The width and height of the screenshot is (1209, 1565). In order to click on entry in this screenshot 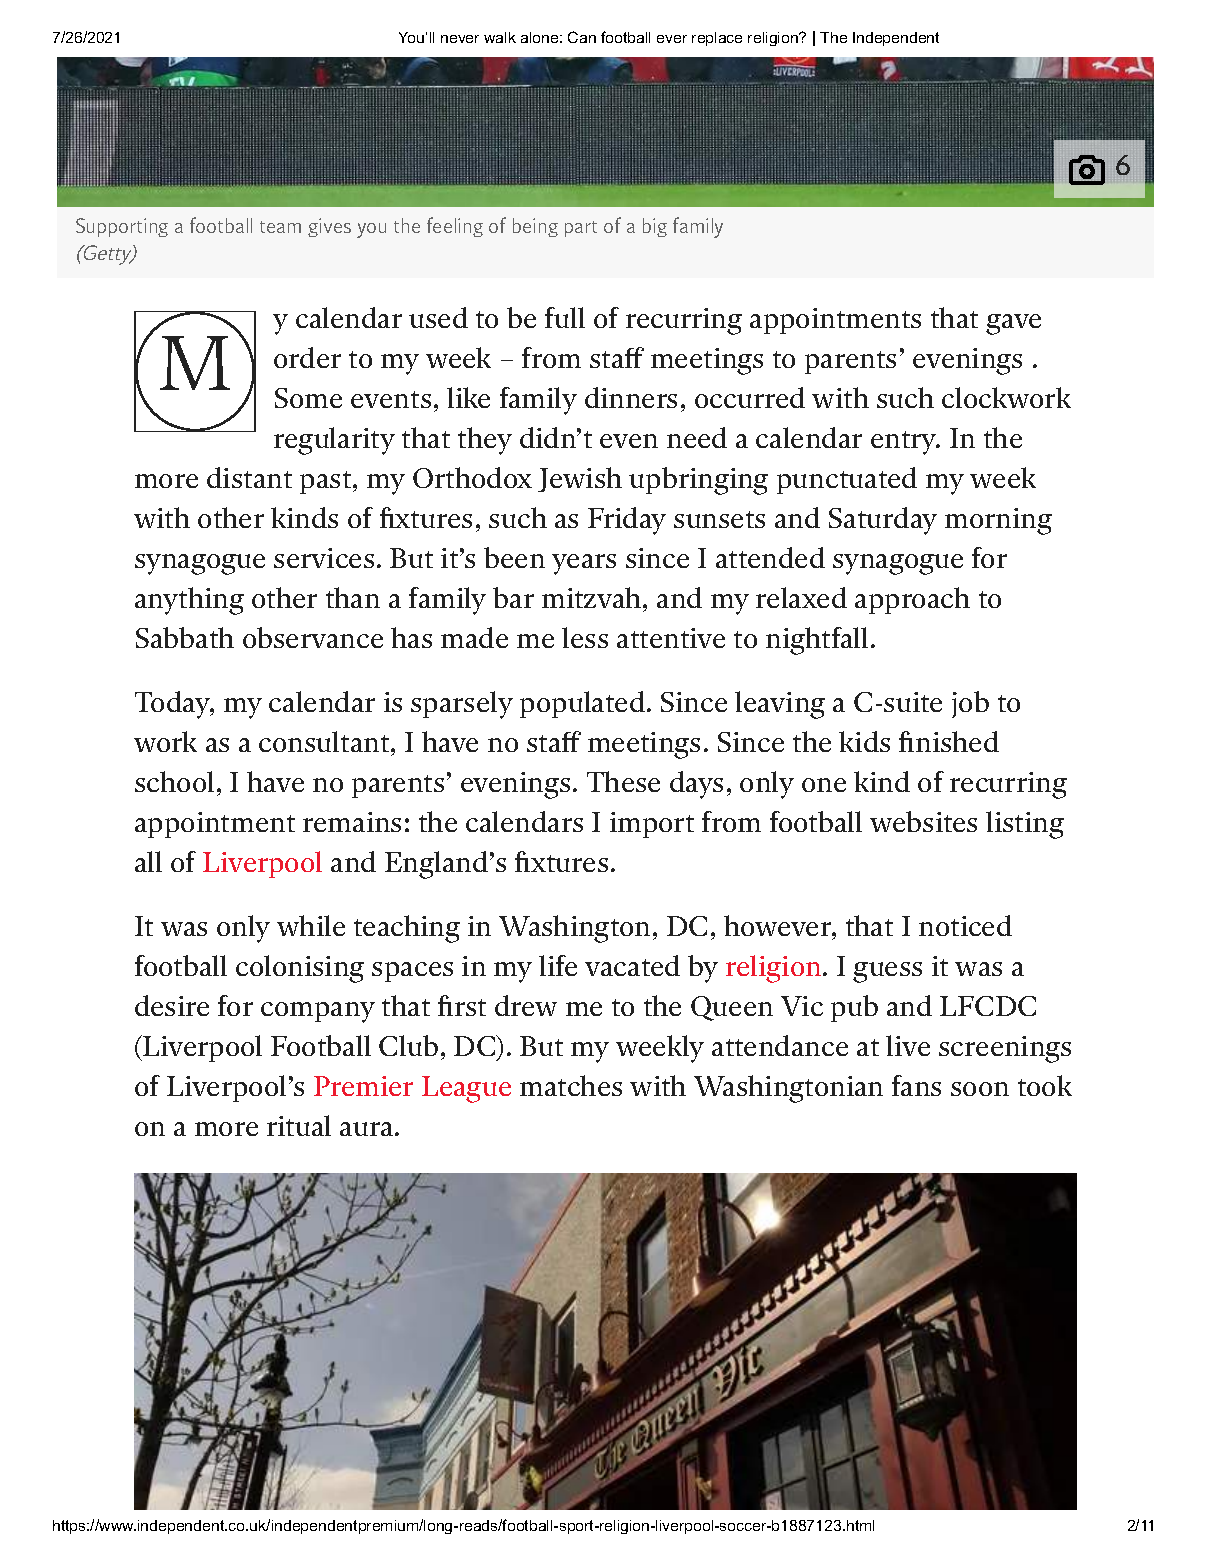, I will do `click(905, 443)`.
